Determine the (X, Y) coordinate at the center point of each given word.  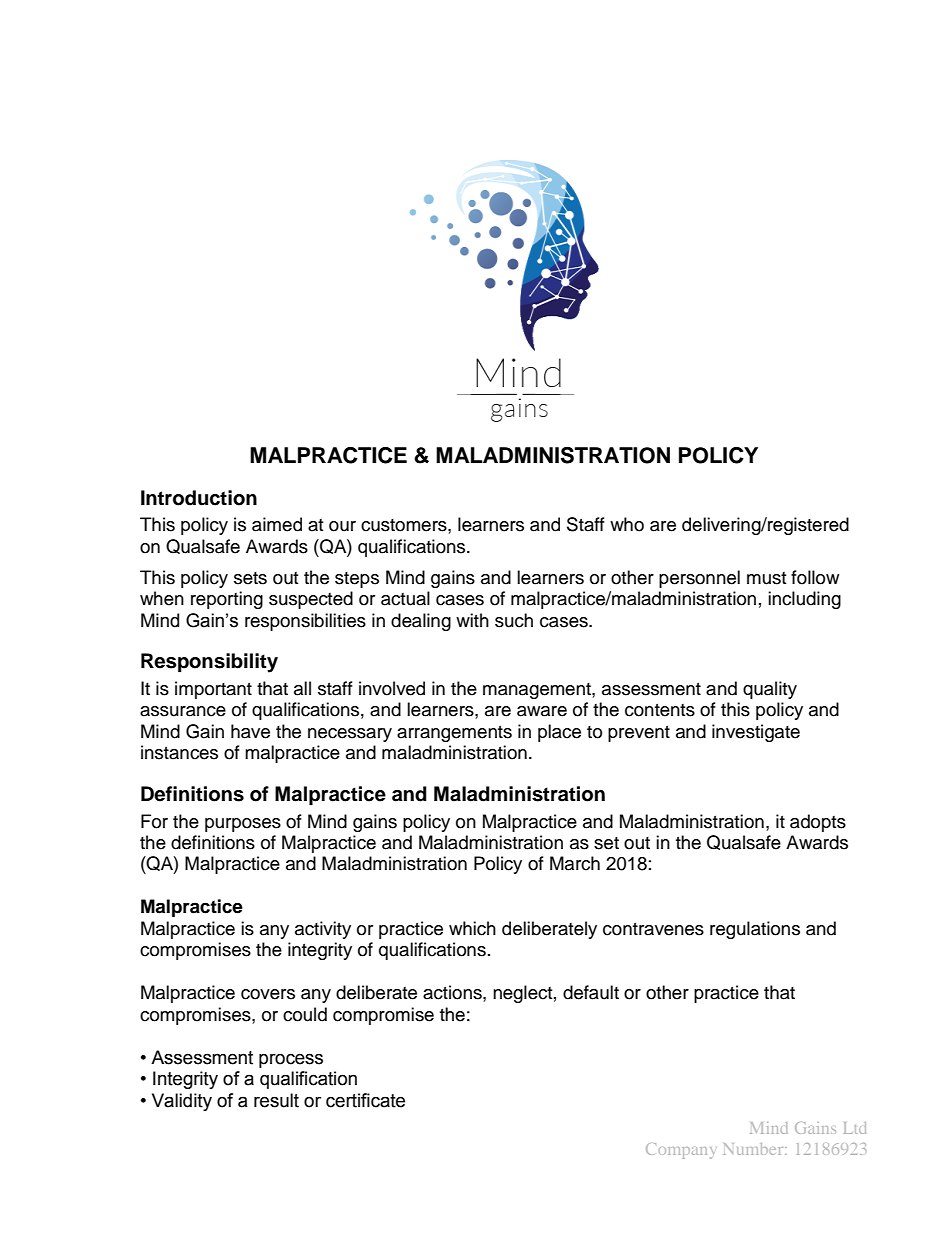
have (250, 731)
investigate (756, 733)
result (276, 1100)
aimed (277, 524)
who (627, 524)
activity (323, 930)
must (766, 578)
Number (754, 1149)
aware (542, 711)
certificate (365, 1100)
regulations (755, 930)
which (472, 928)
